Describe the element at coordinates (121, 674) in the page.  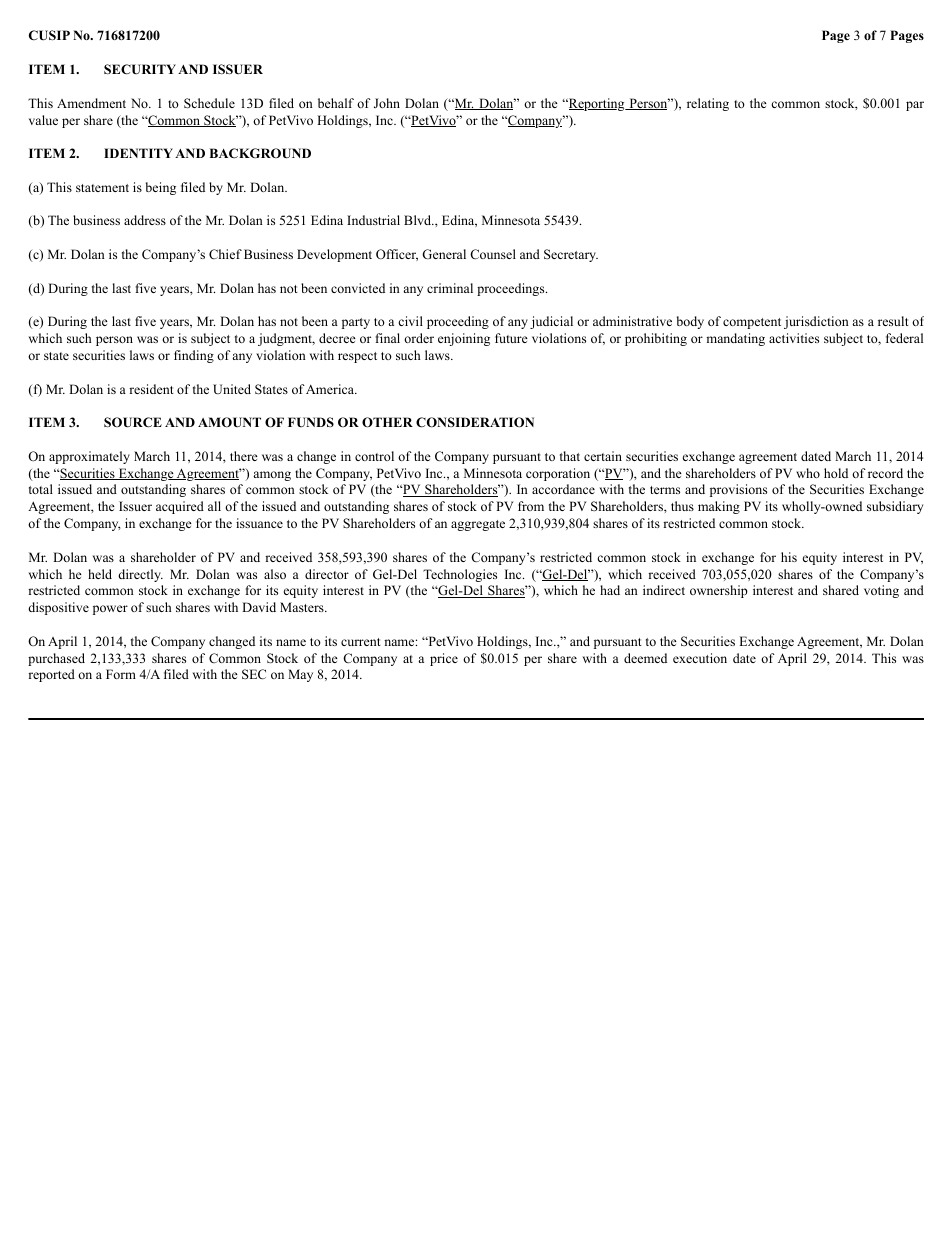
I see `Form` at that location.
